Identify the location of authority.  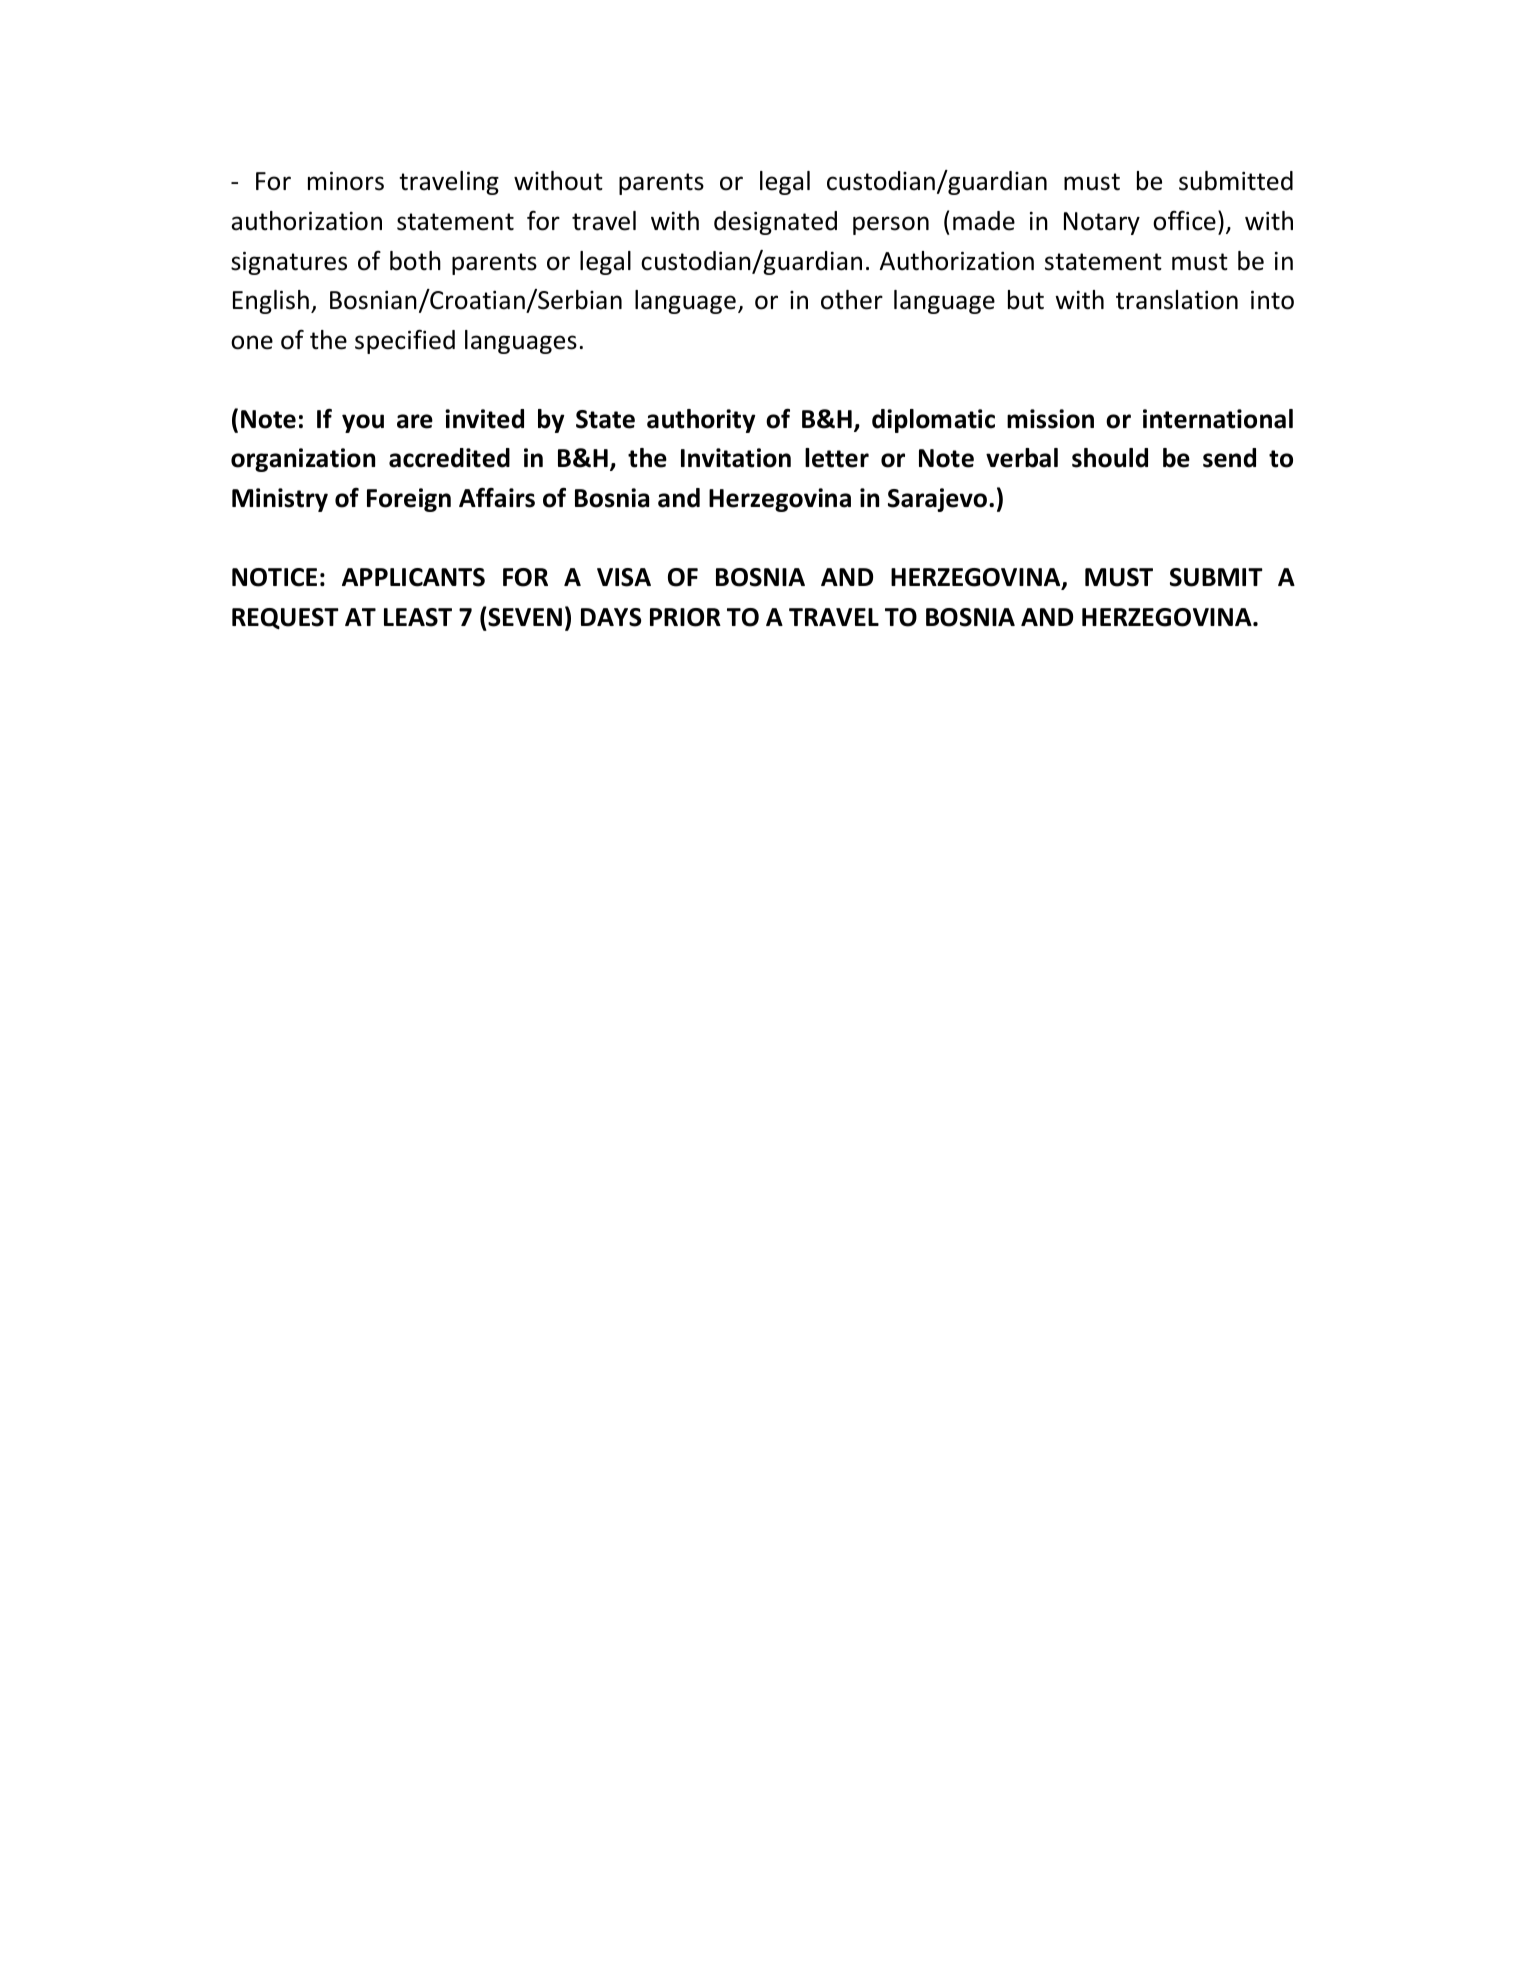
(701, 421).
